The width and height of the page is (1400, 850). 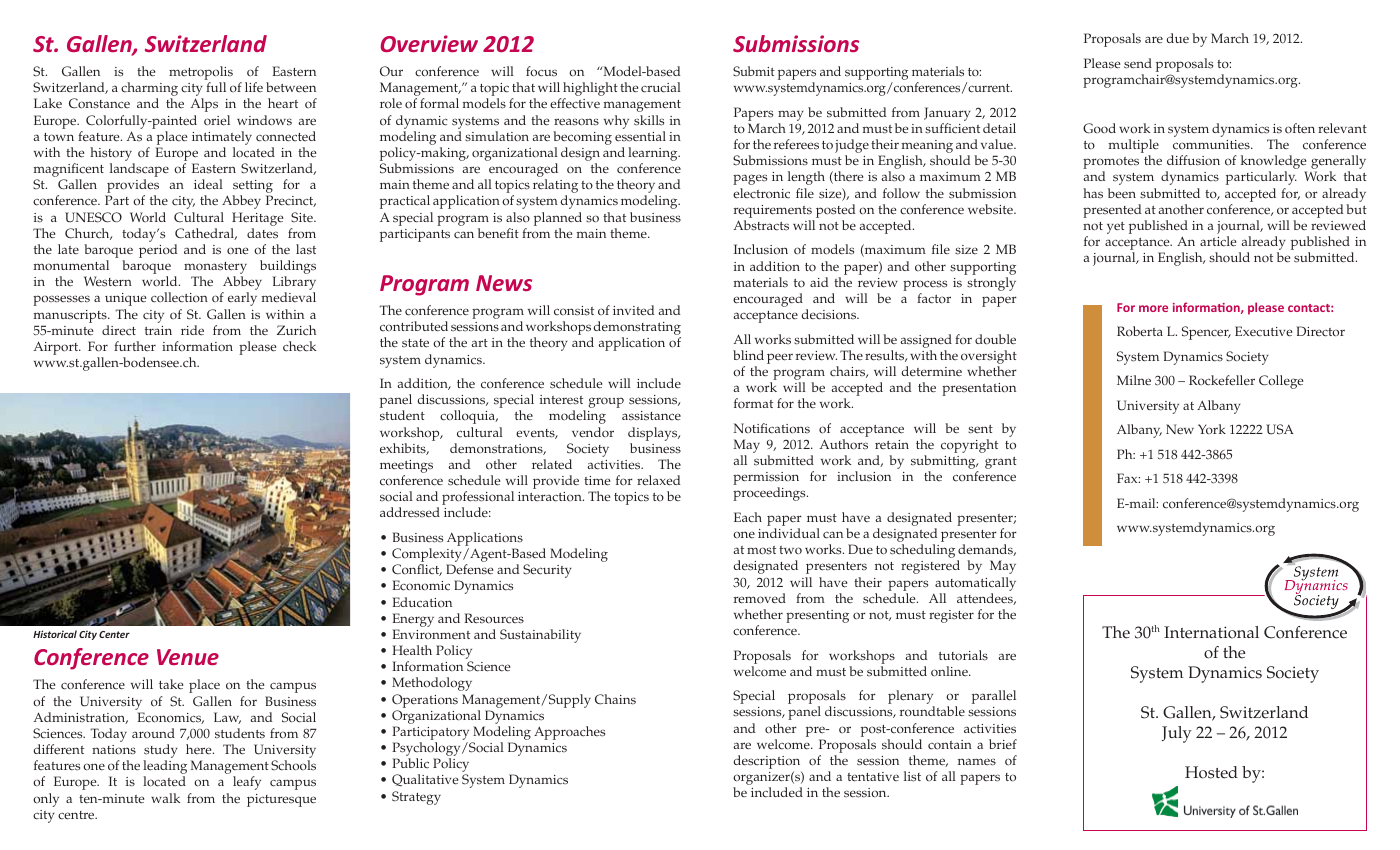 I want to click on description, so click(x=767, y=763).
